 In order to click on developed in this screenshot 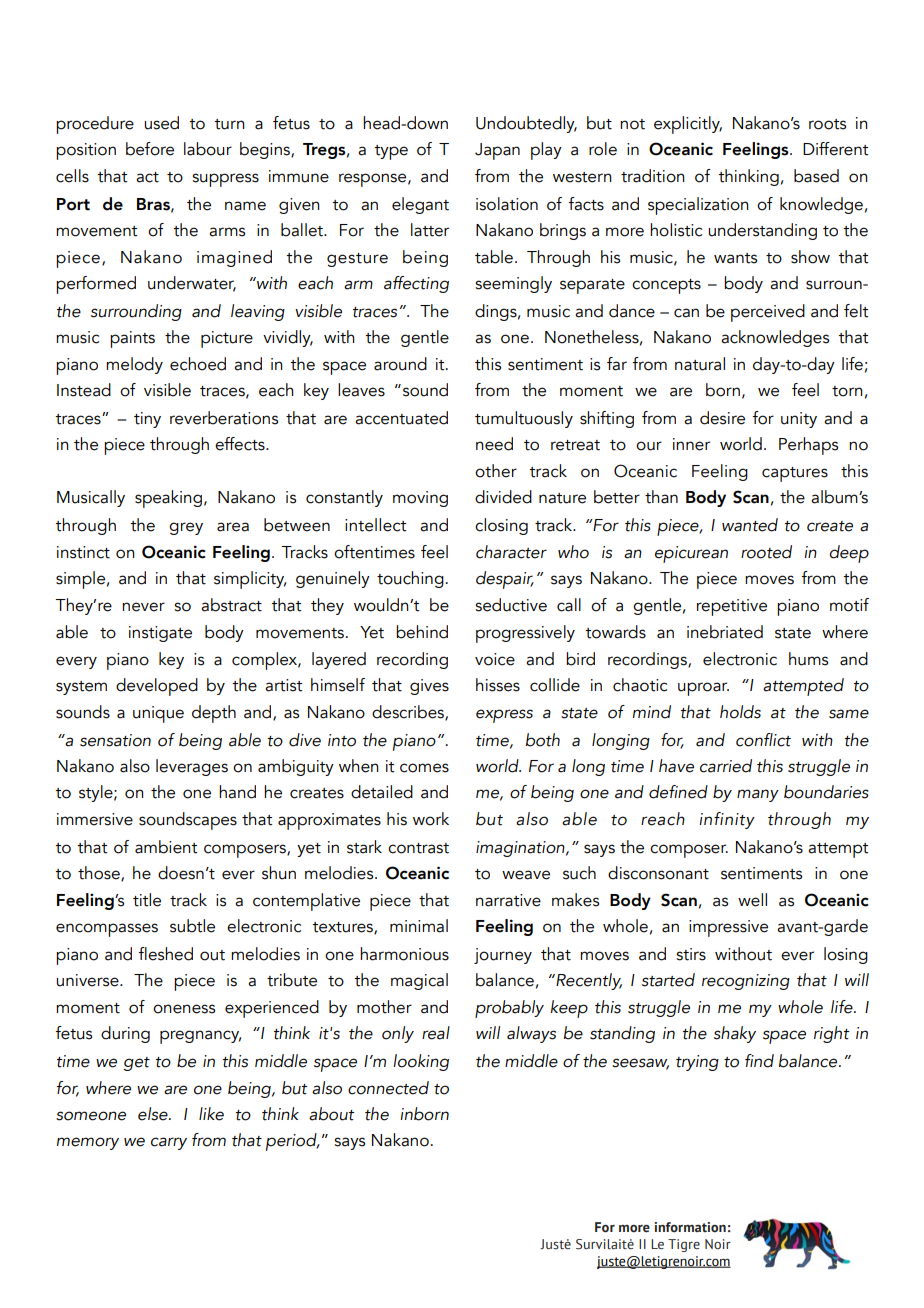, I will do `click(157, 687)`.
